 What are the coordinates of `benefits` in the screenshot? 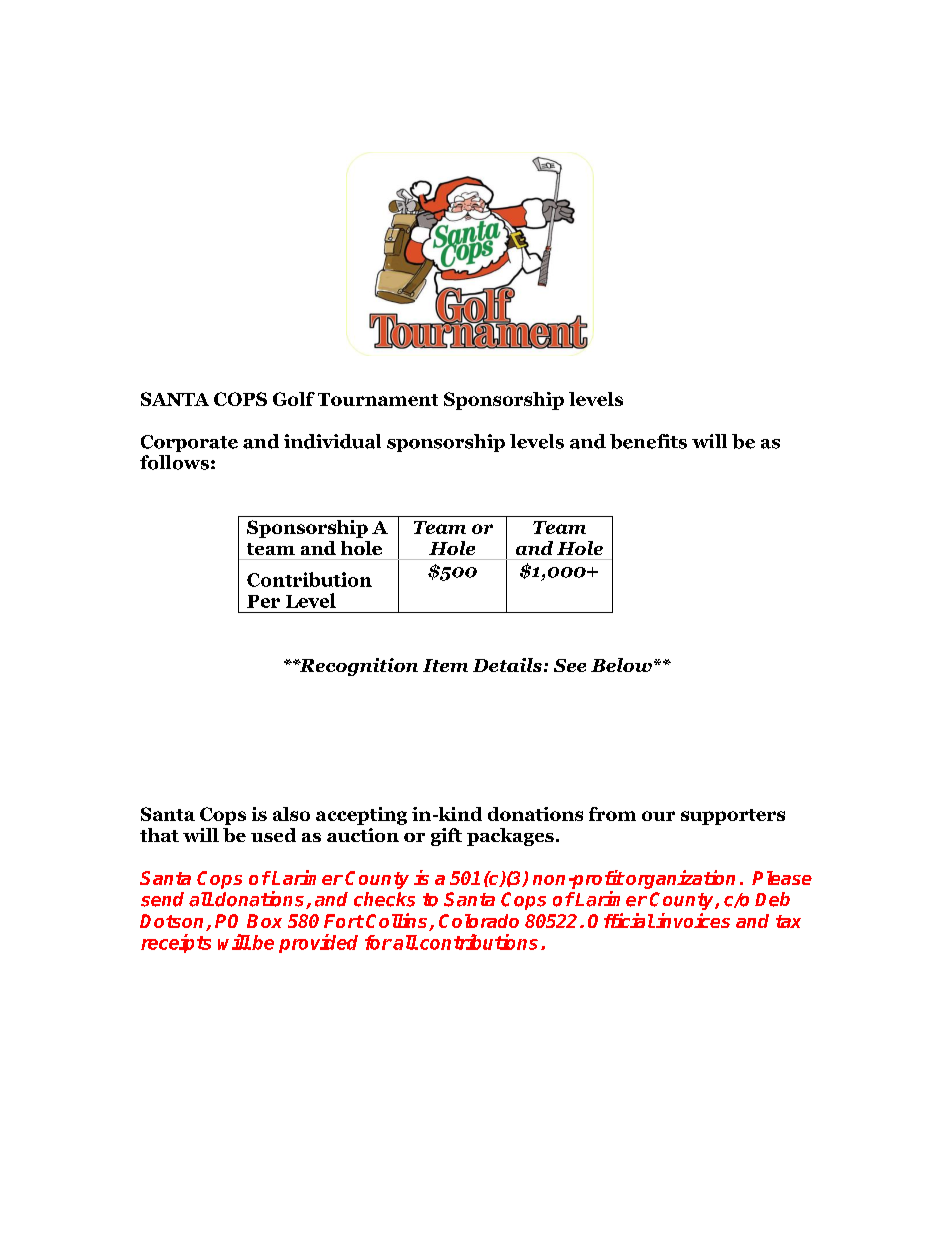 It's located at (648, 441).
